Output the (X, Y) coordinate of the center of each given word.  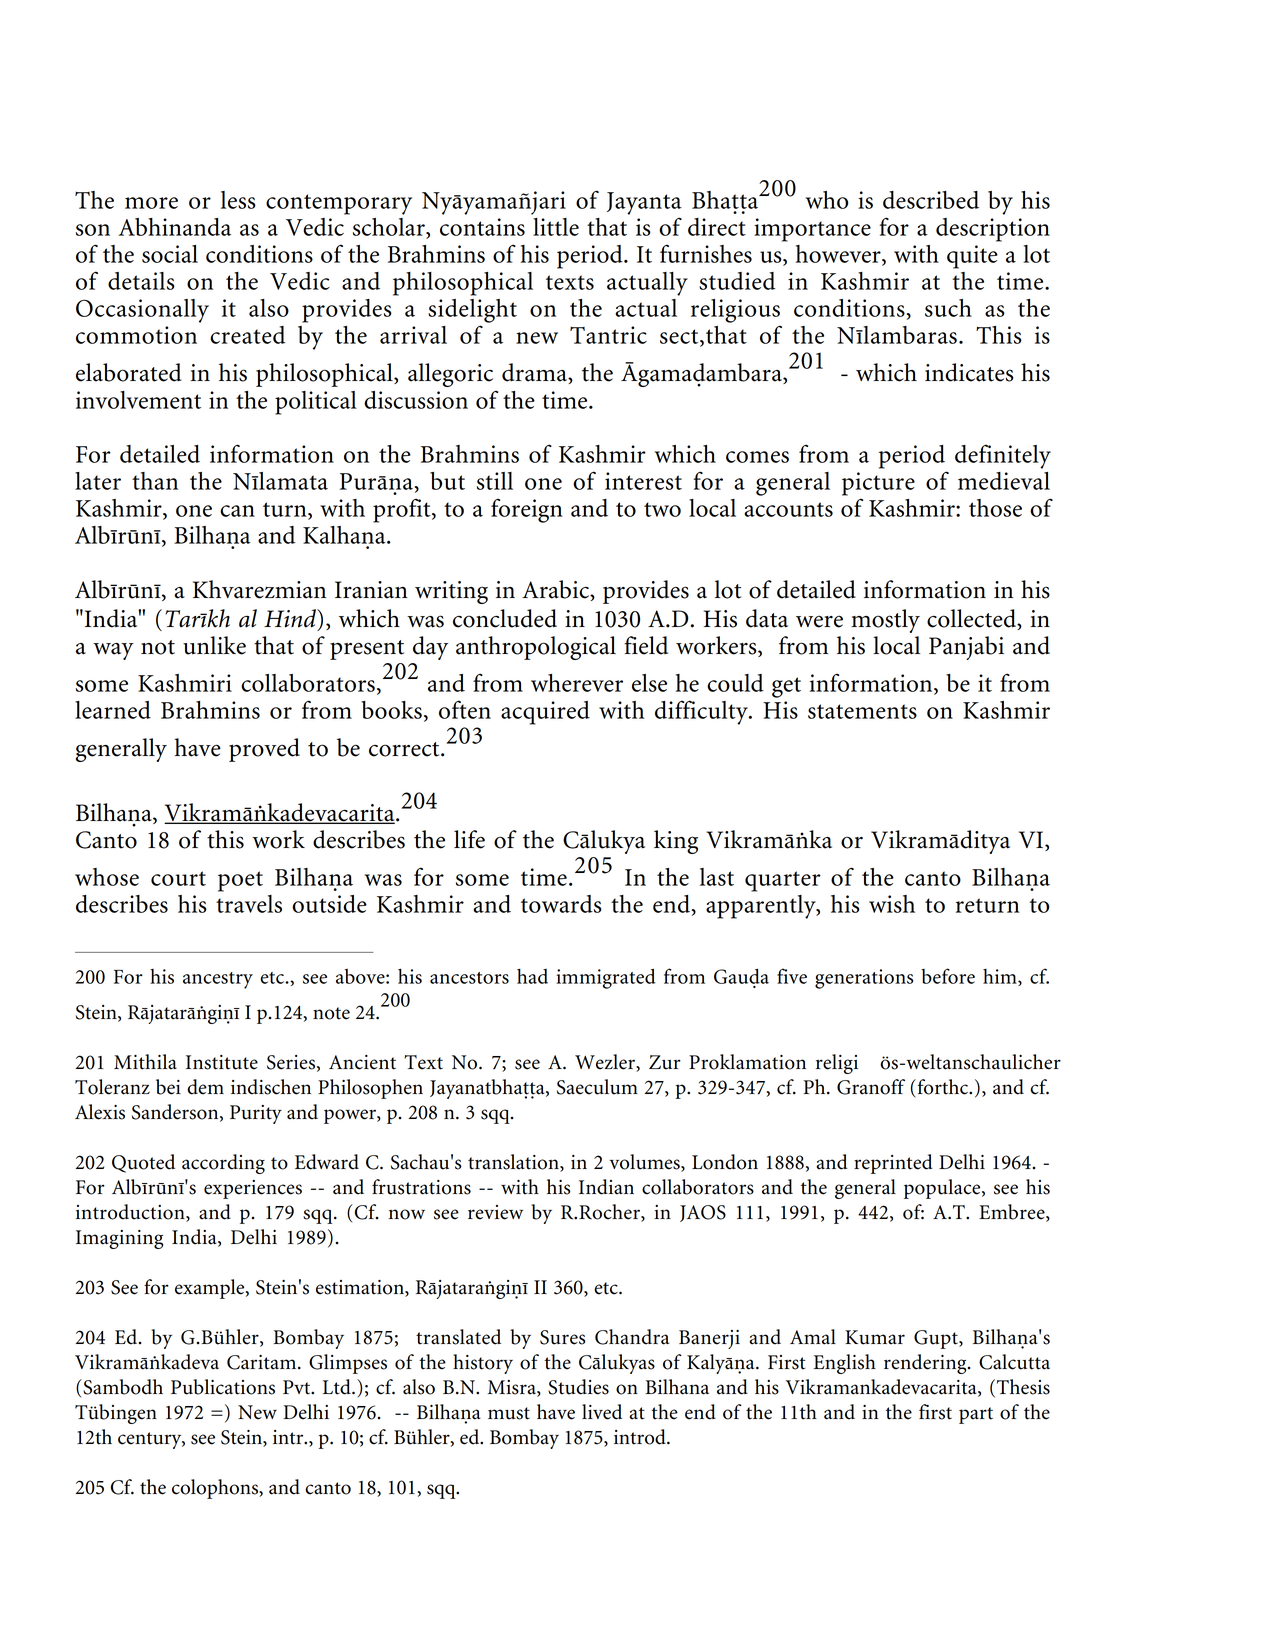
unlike (214, 645)
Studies (578, 1387)
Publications (223, 1387)
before (948, 976)
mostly (885, 621)
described (931, 200)
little (556, 227)
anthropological (536, 648)
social (170, 254)
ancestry (218, 980)
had (532, 976)
